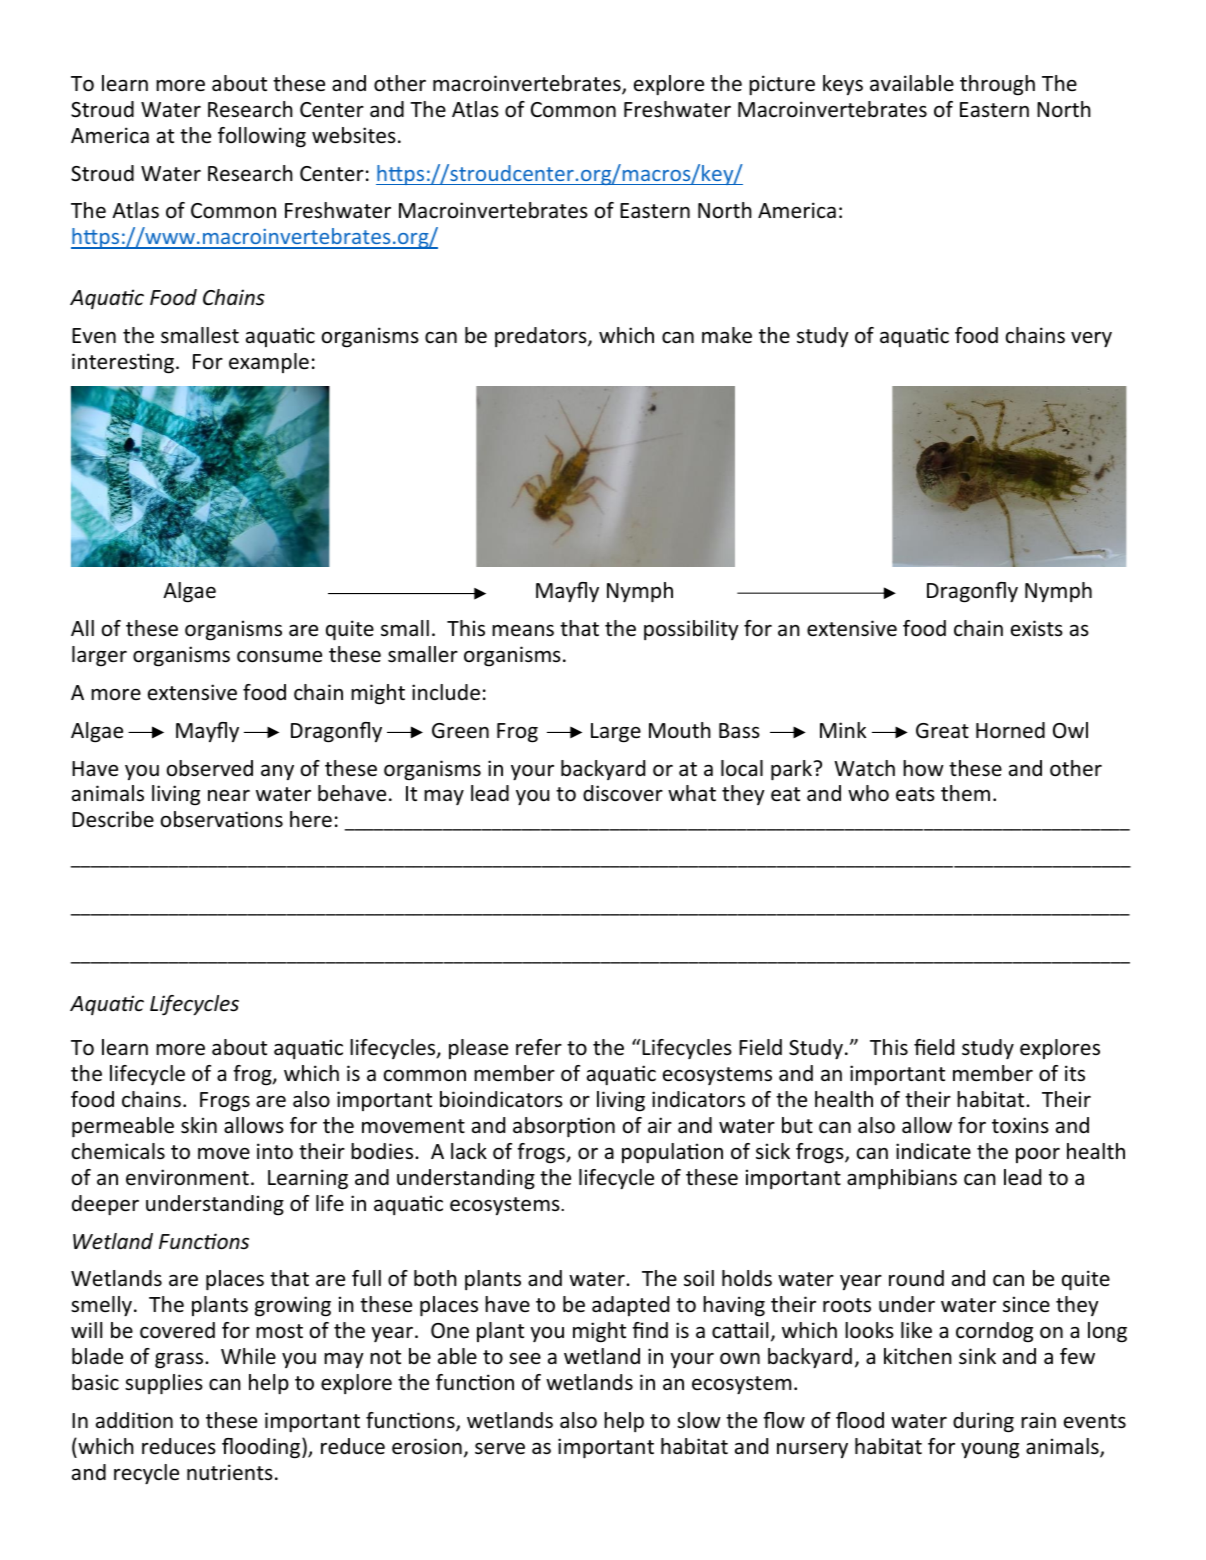 The width and height of the image is (1206, 1560). Describe the element at coordinates (623, 793) in the image. I see `discover` at that location.
